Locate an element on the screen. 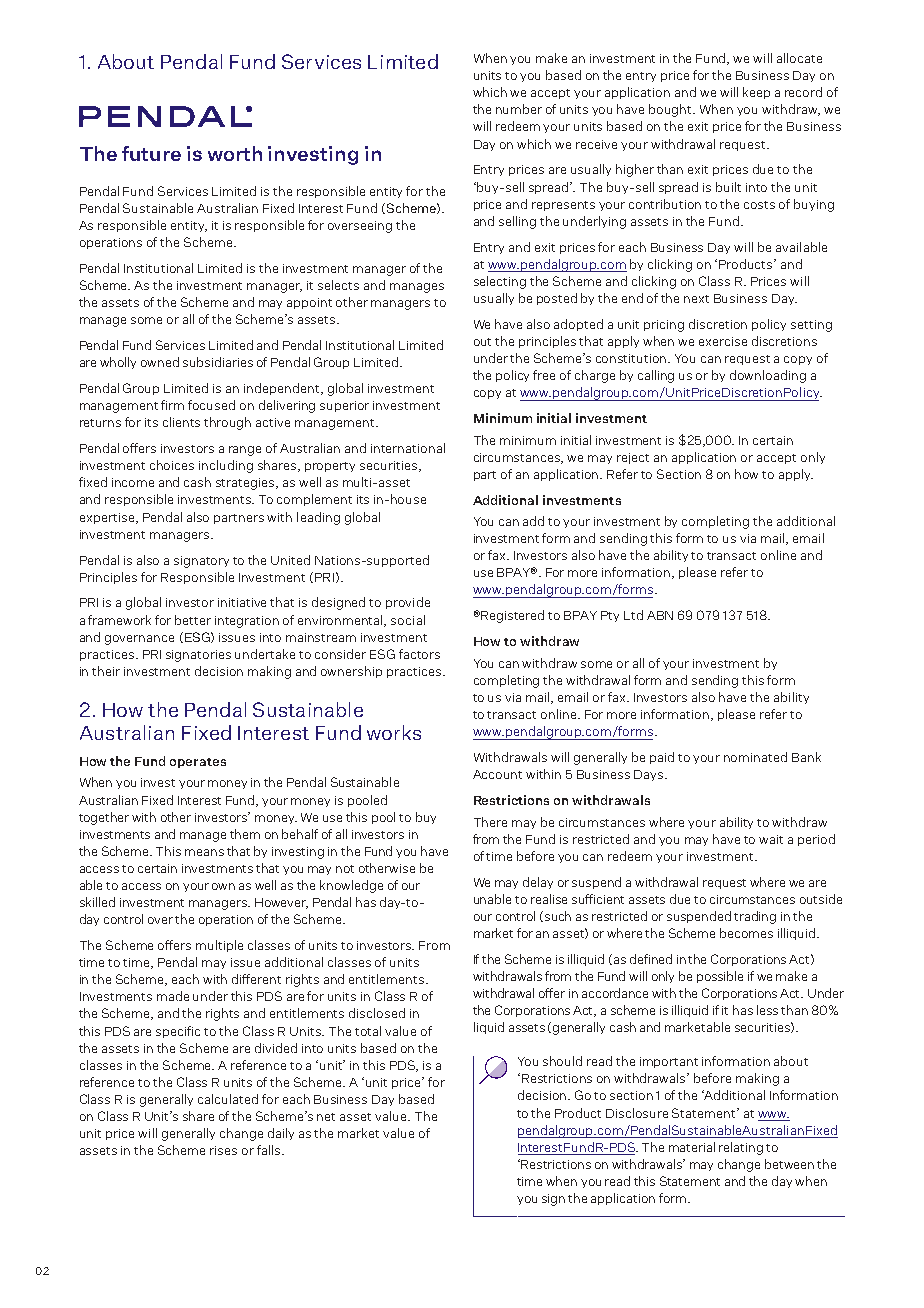 This screenshot has width=924, height=1308. free is located at coordinates (544, 375).
